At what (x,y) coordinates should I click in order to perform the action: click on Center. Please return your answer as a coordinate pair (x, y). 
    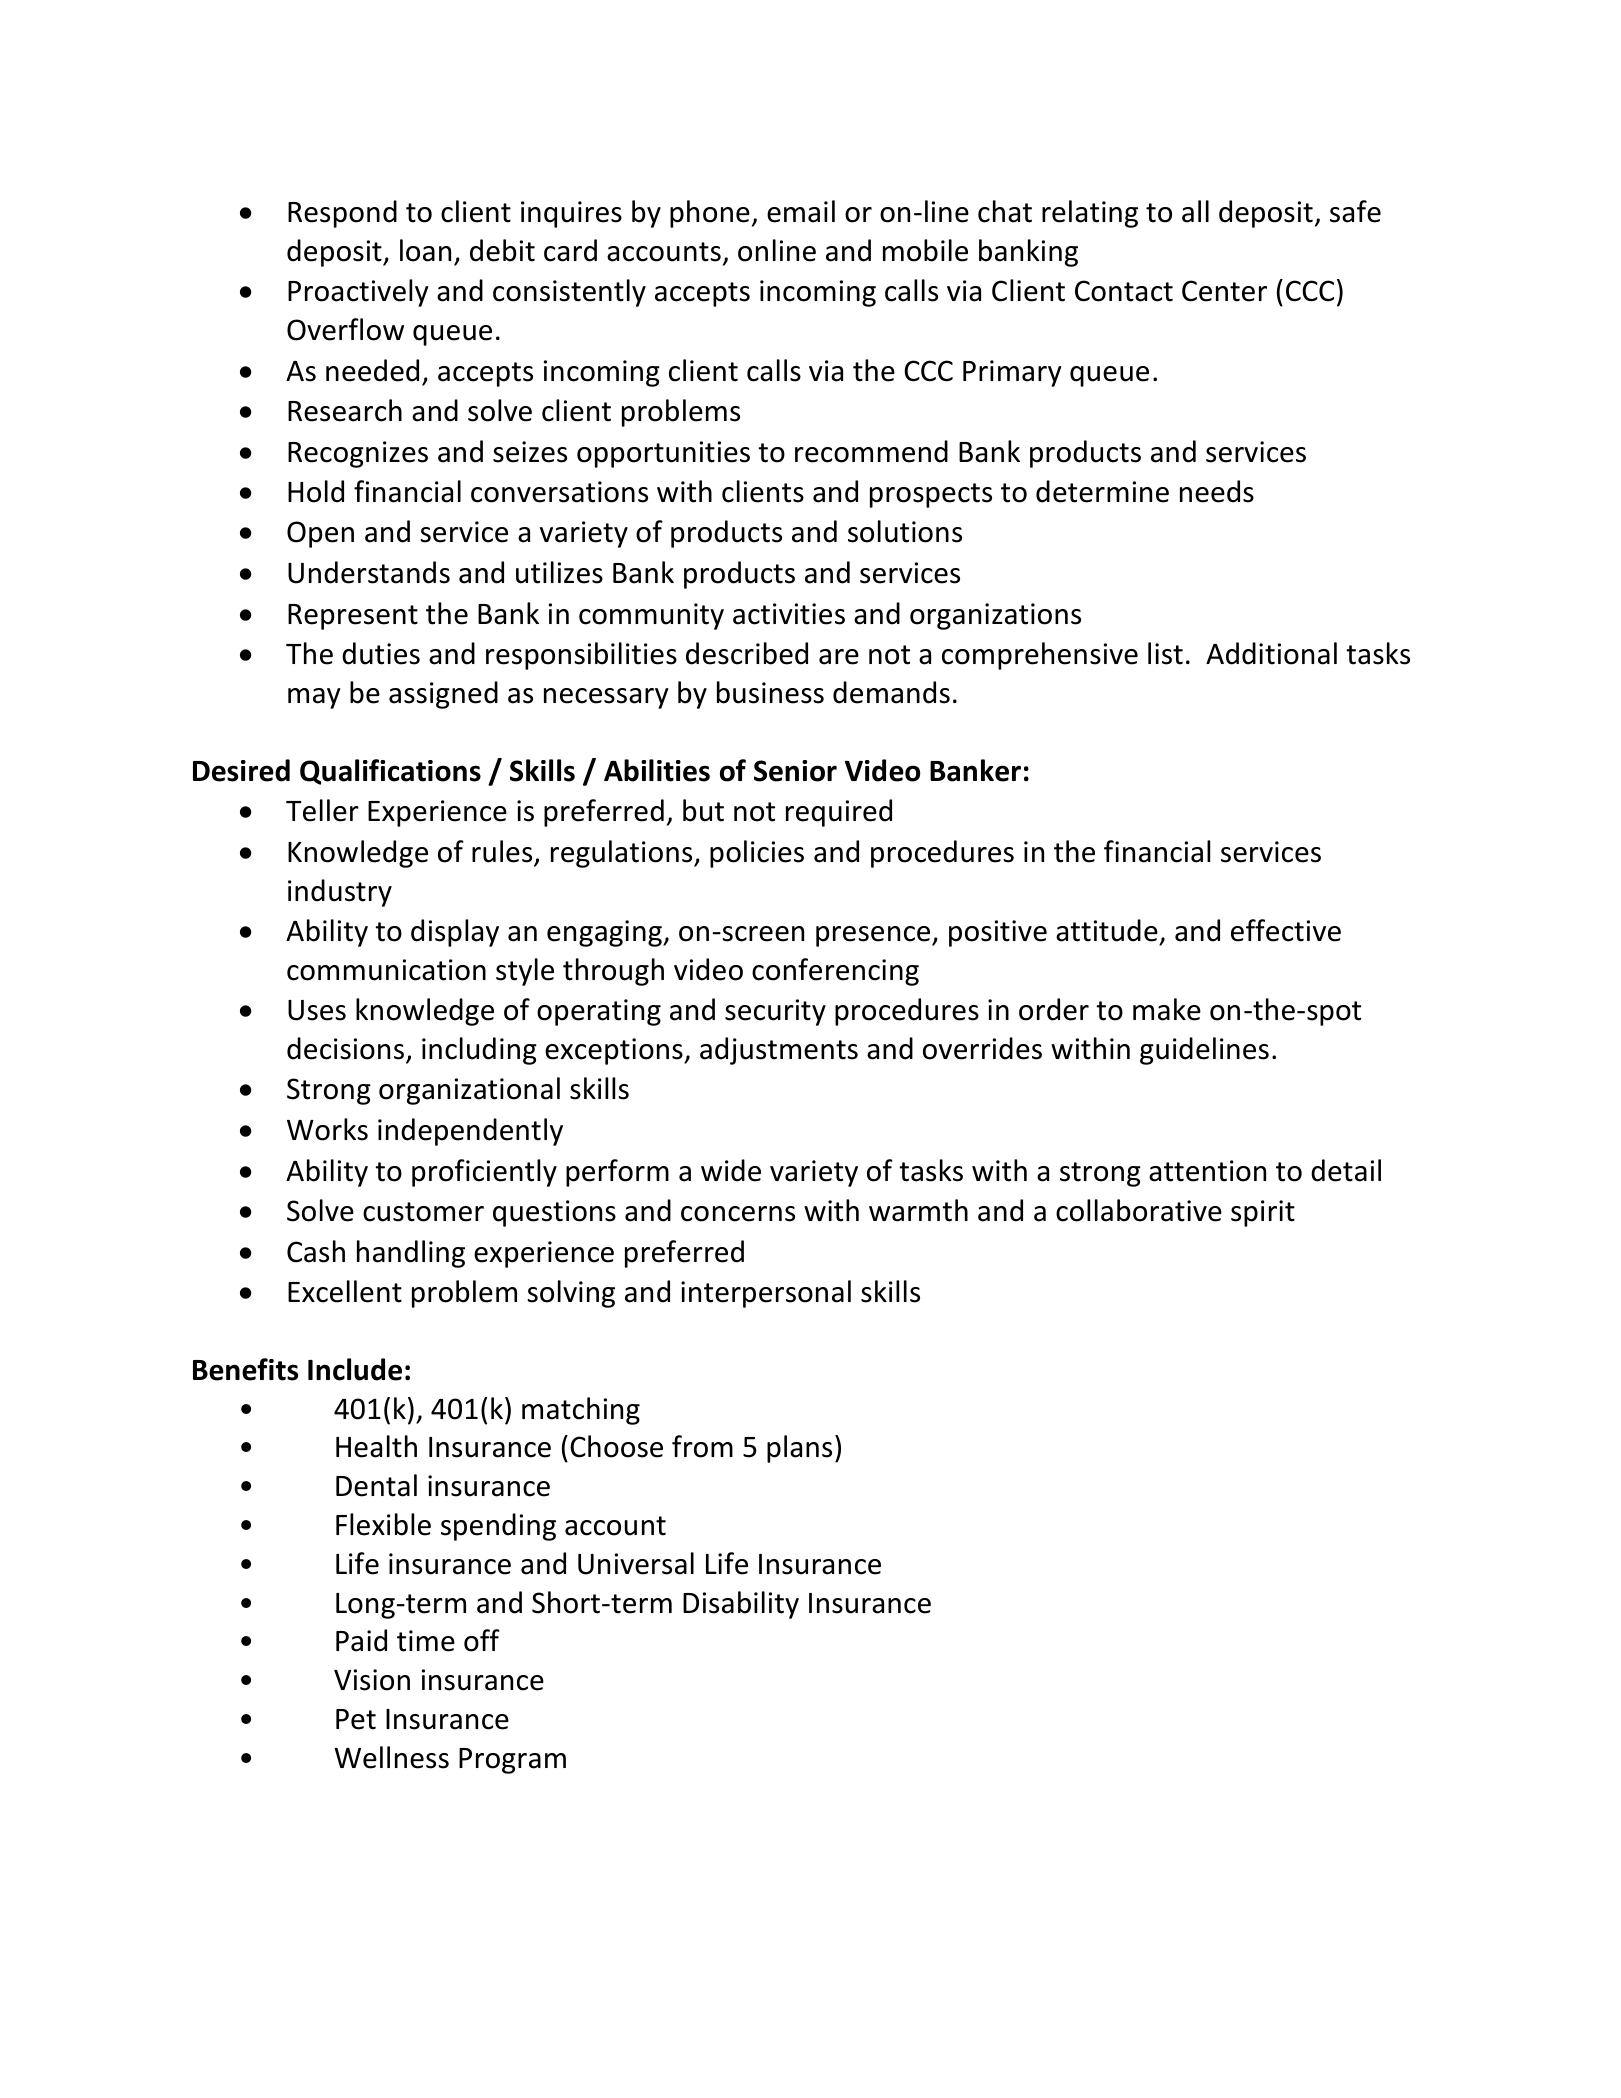
    Looking at the image, I should click on (1224, 291).
